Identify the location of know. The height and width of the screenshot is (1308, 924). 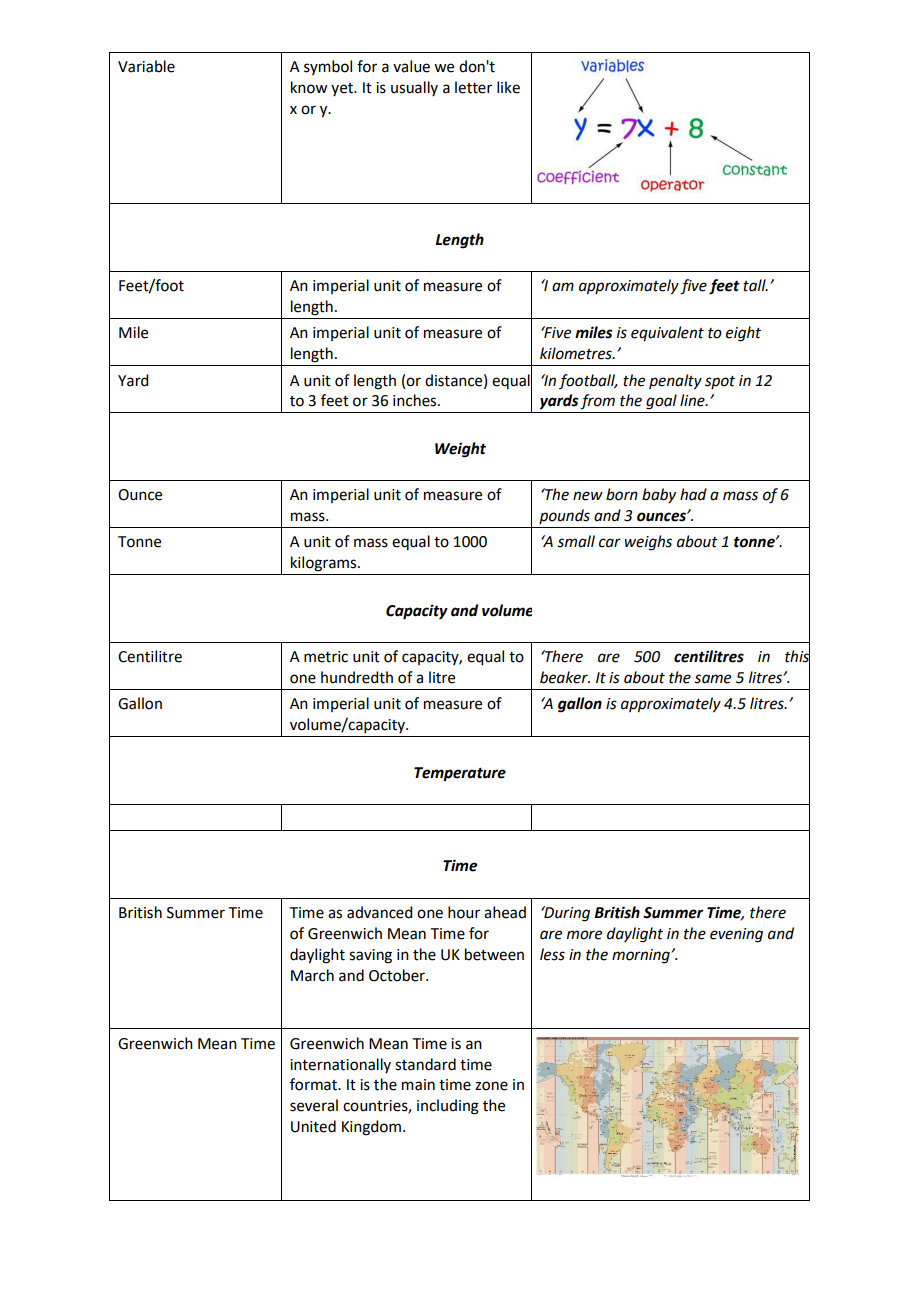
(309, 87).
